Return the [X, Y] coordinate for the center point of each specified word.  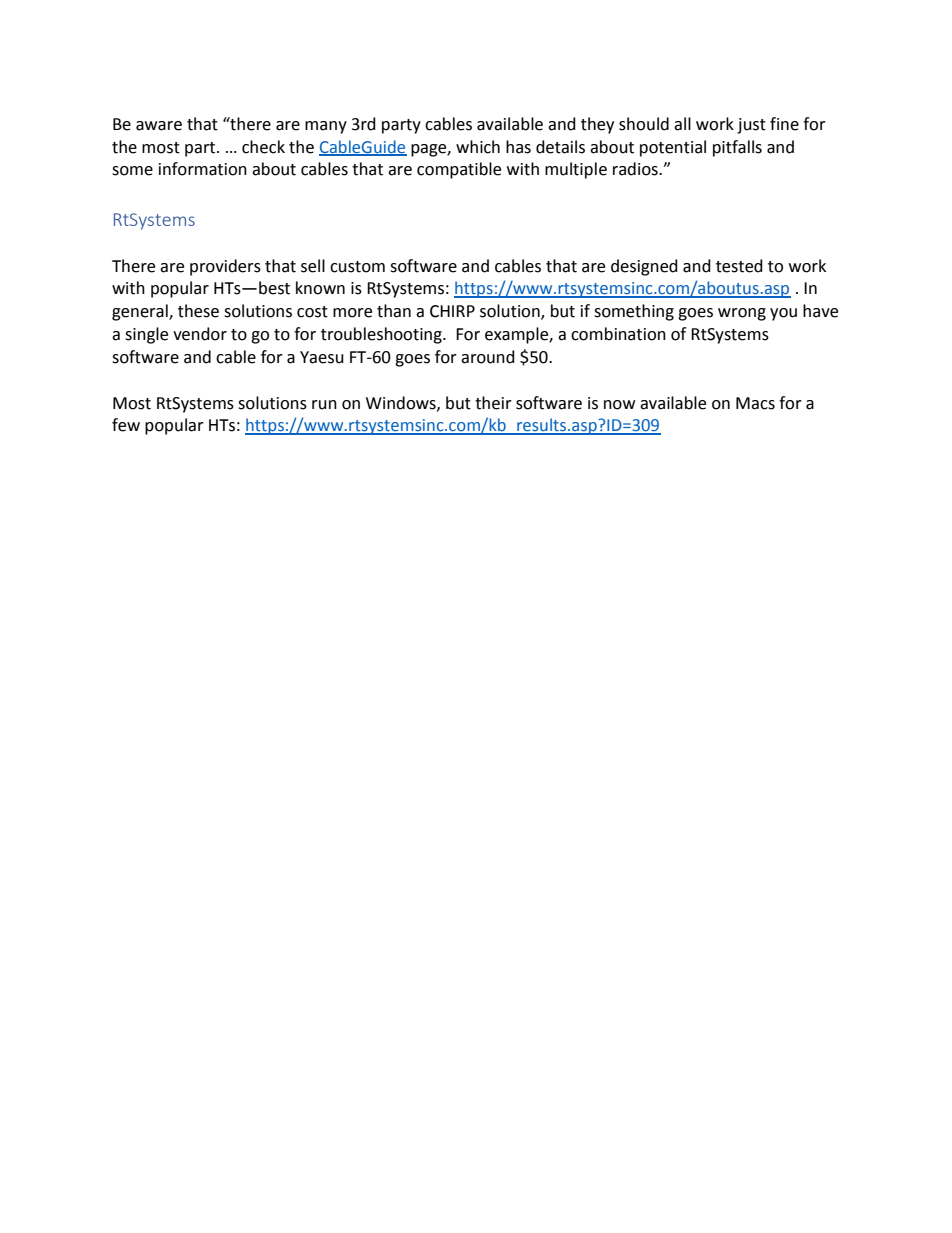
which [478, 147]
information [203, 169]
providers [225, 267]
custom [357, 267]
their [493, 403]
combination [618, 334]
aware [159, 126]
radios [636, 169]
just [751, 126]
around [488, 357]
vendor [200, 334]
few [126, 425]
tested [739, 266]
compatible [459, 170]
